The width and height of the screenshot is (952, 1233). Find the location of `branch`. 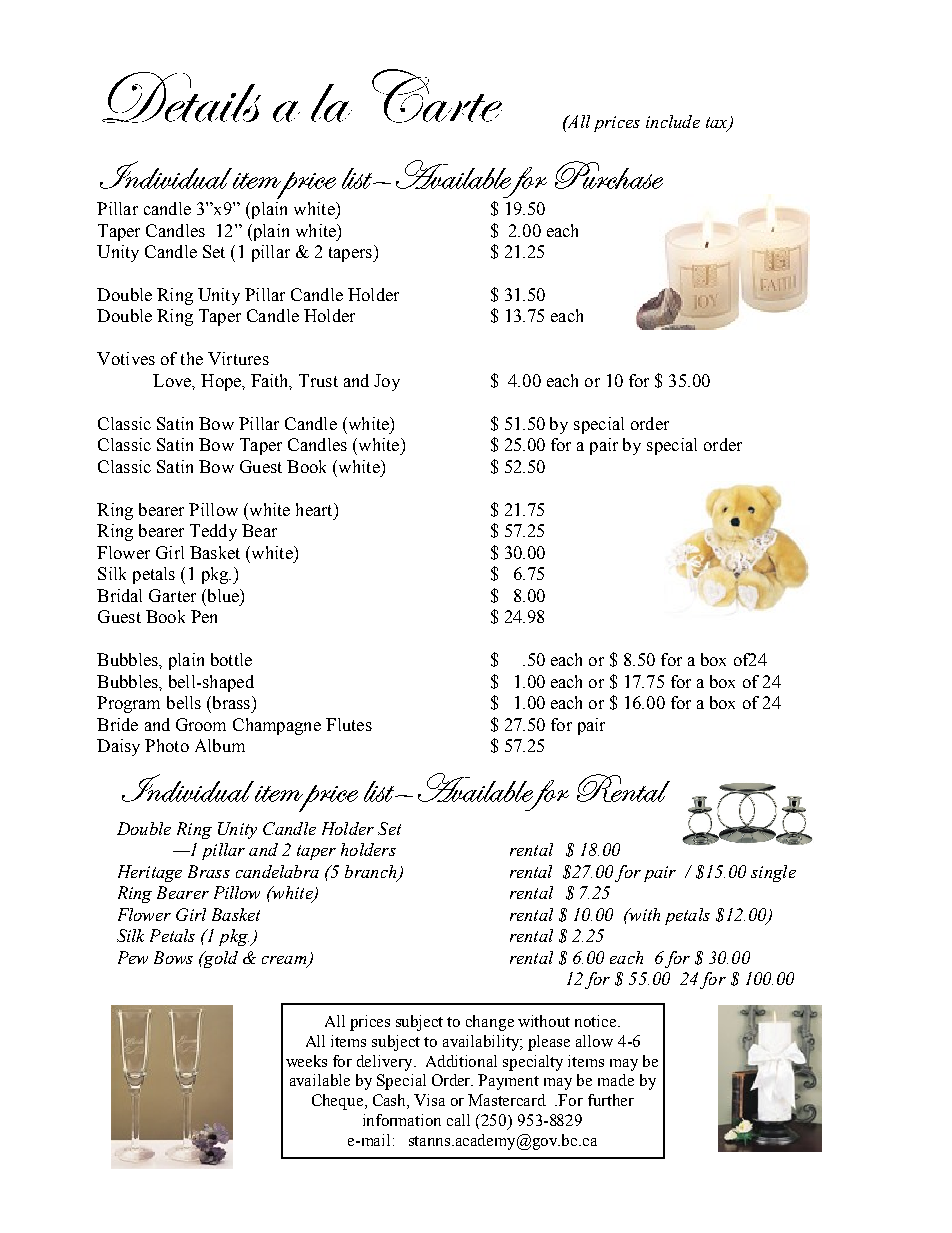

branch is located at coordinates (372, 873).
